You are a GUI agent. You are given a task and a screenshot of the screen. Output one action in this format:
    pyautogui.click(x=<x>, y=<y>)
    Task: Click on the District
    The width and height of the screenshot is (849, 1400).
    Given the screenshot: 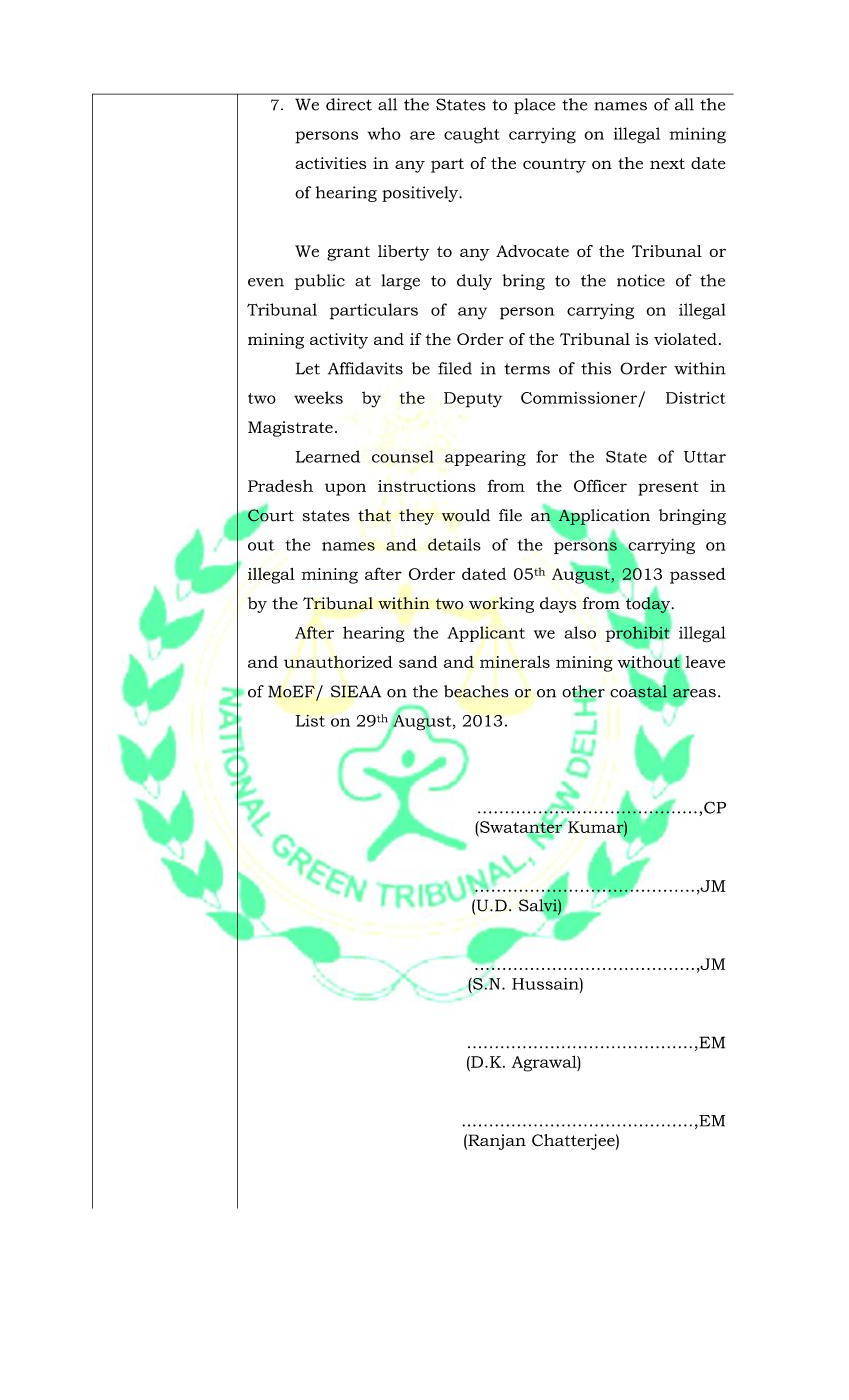 What is the action you would take?
    pyautogui.click(x=696, y=398)
